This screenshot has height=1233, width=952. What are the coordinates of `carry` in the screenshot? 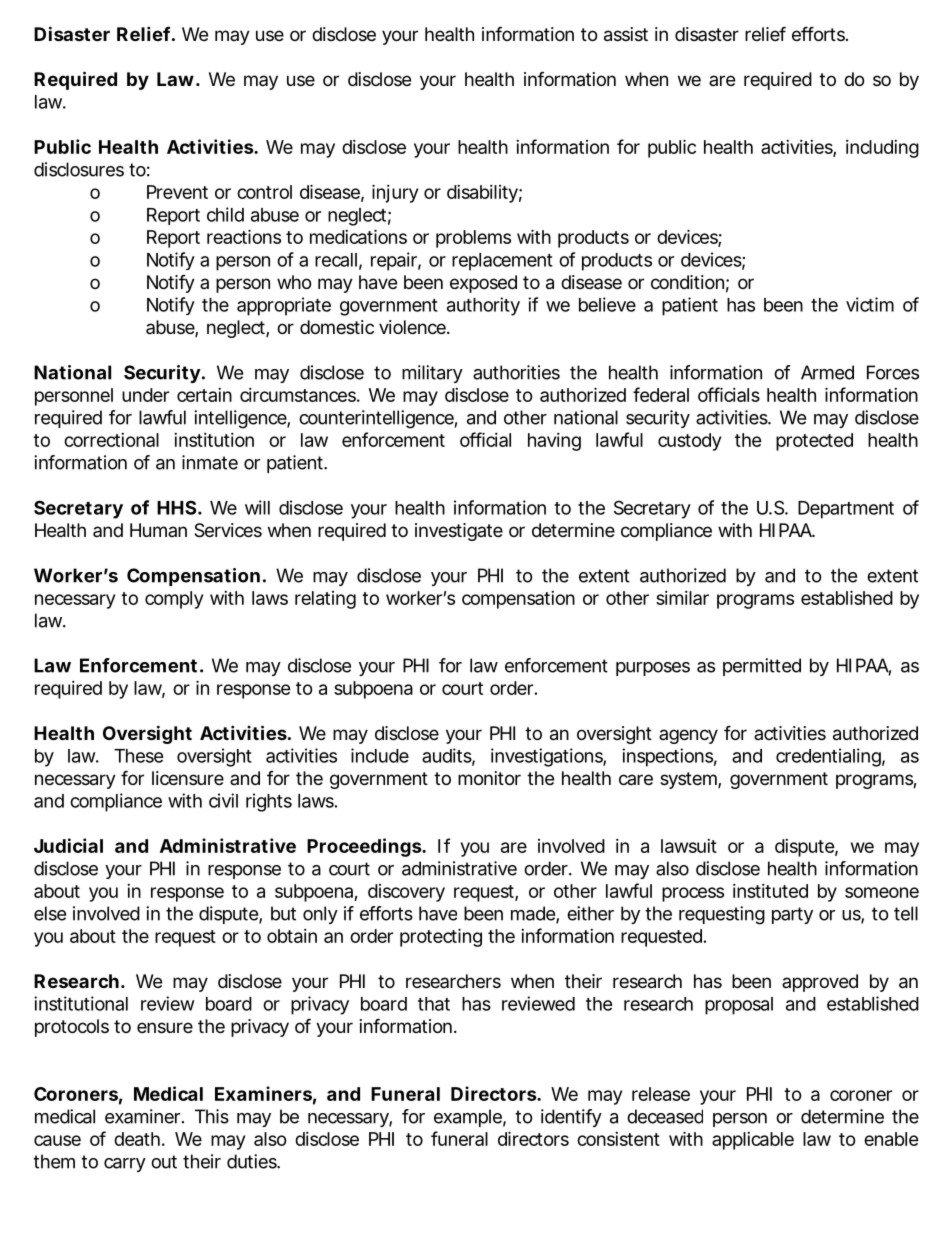 It's located at (125, 1165).
